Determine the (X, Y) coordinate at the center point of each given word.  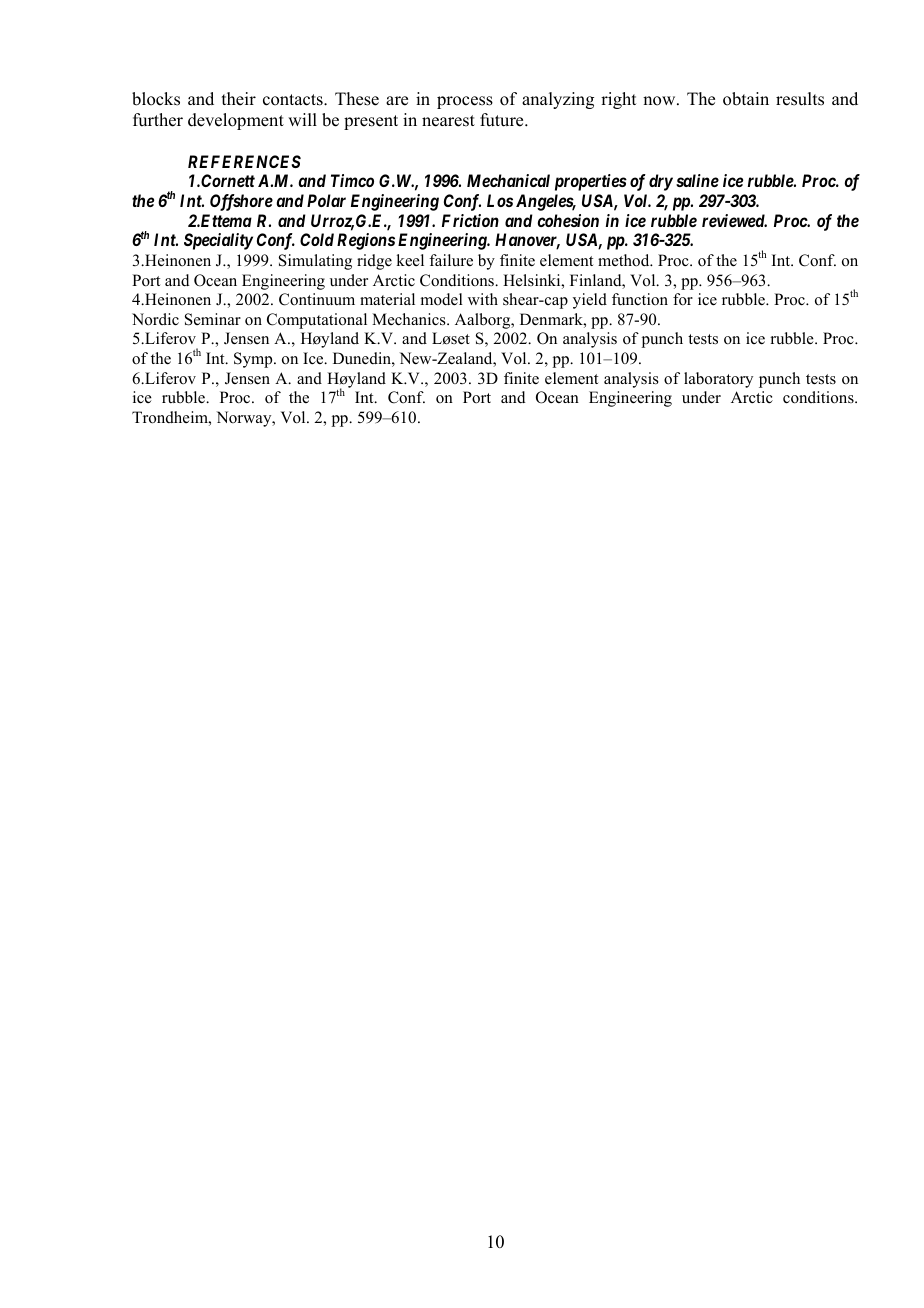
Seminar (213, 319)
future (503, 120)
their (239, 99)
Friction (470, 220)
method (625, 260)
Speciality (218, 241)
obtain (746, 99)
